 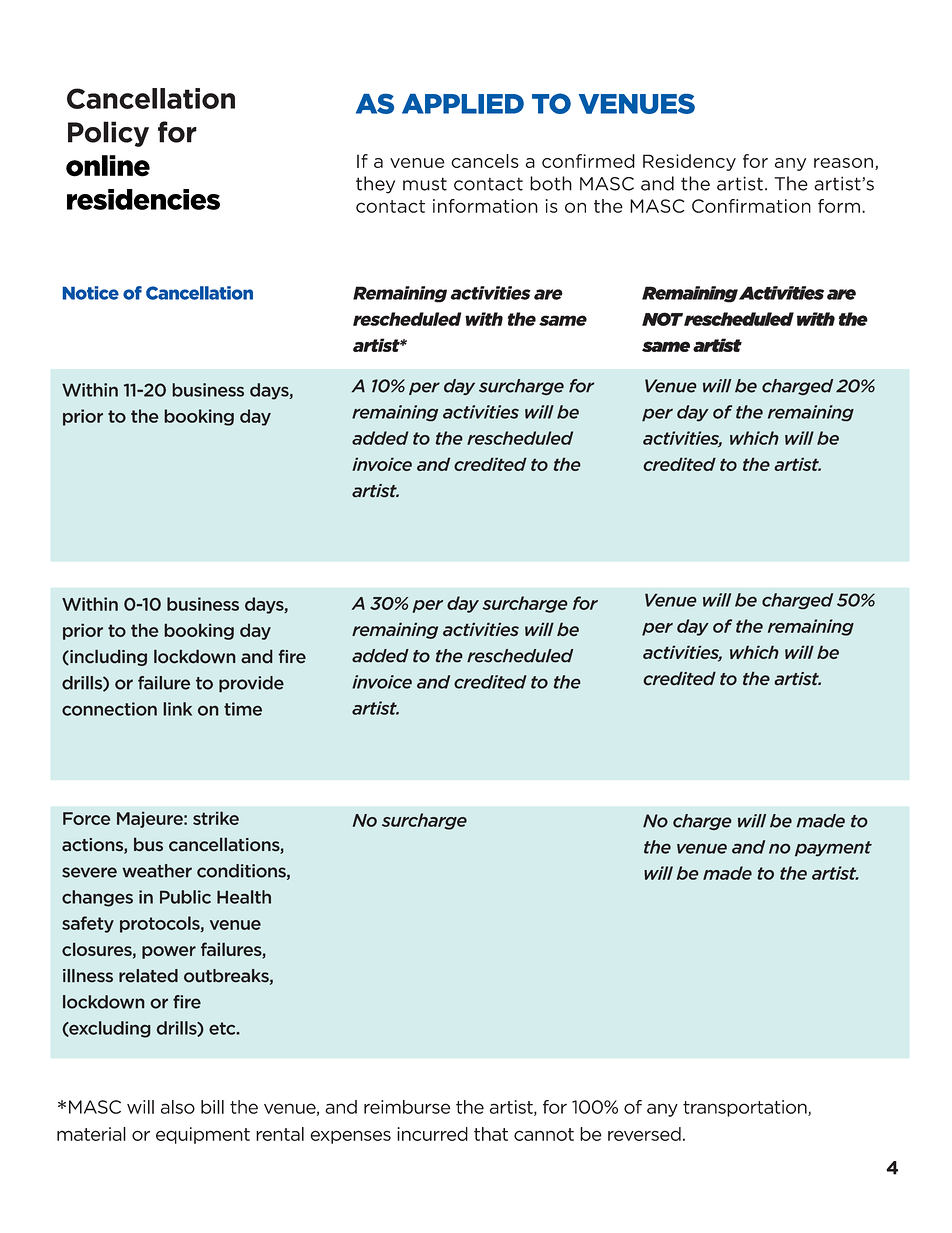 I want to click on transportation, so click(x=746, y=1108).
